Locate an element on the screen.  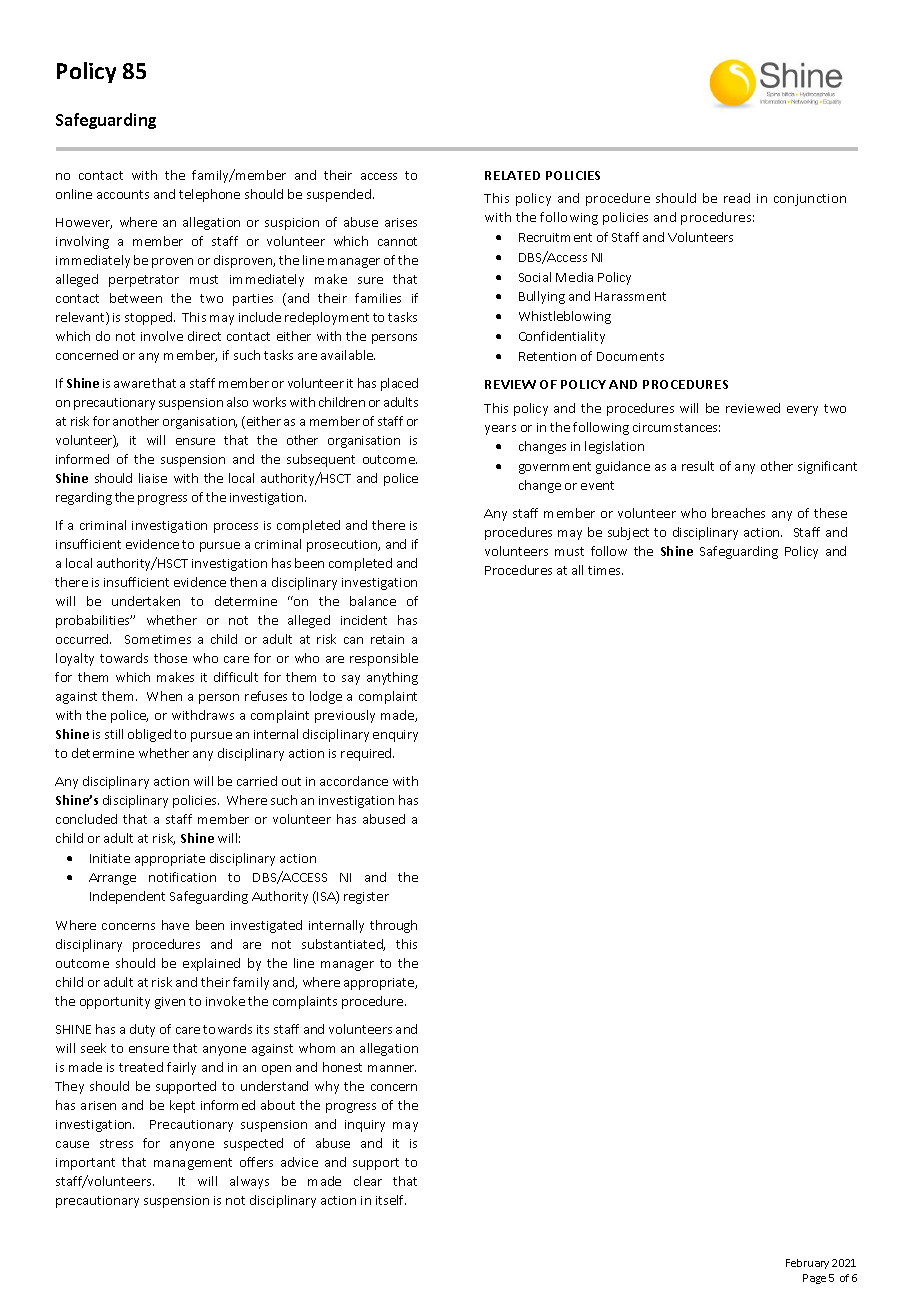
accounts is located at coordinates (123, 194).
